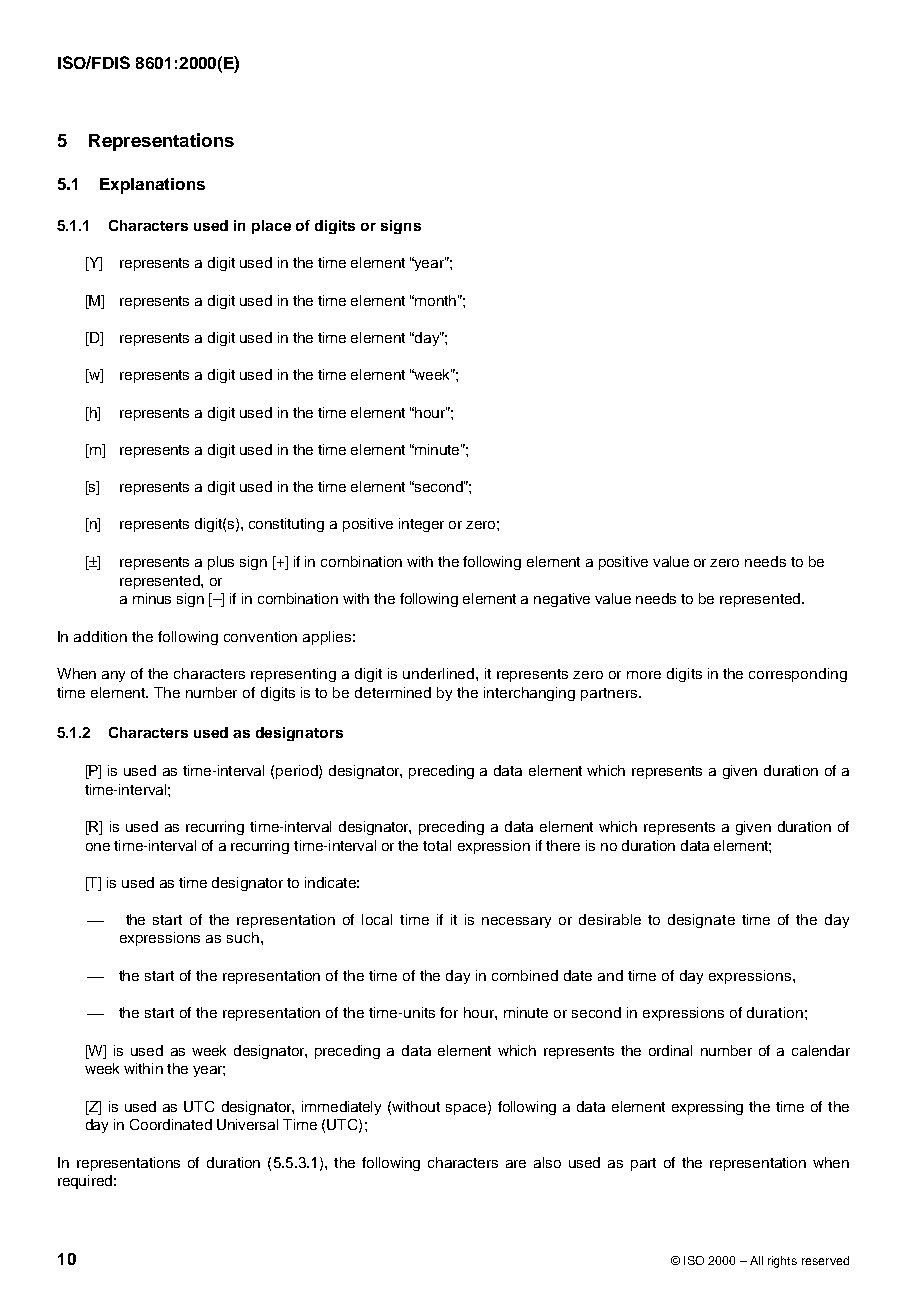 The image size is (924, 1308). Describe the element at coordinates (243, 937) in the image. I see `such` at that location.
